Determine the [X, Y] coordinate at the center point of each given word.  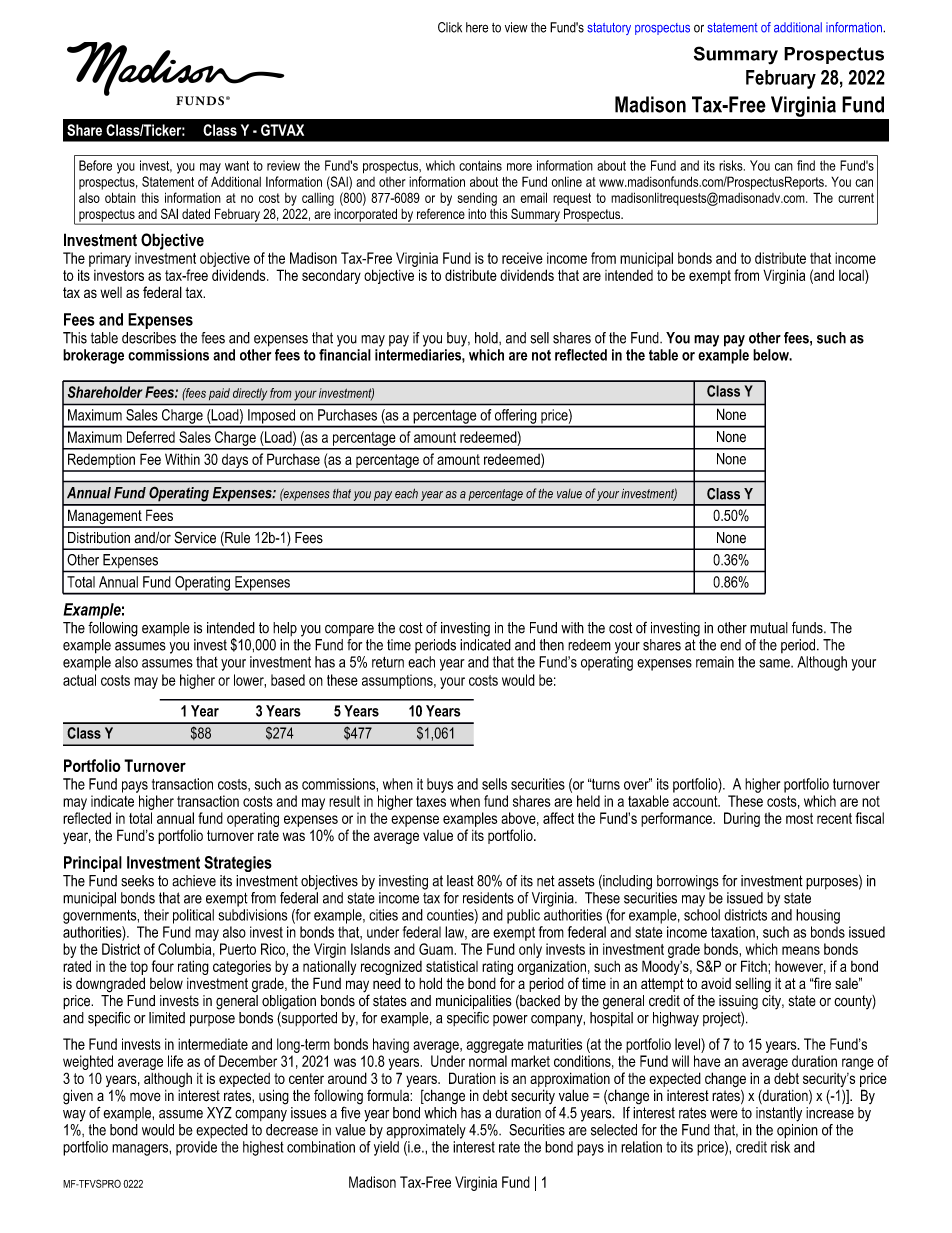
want [237, 166]
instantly [779, 1114]
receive [522, 258]
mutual [769, 628]
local [852, 275]
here [477, 27]
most [799, 818]
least [460, 881]
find [806, 165]
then [552, 645]
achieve [194, 881]
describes [149, 338]
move [145, 1097]
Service [195, 537]
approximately [426, 1131]
